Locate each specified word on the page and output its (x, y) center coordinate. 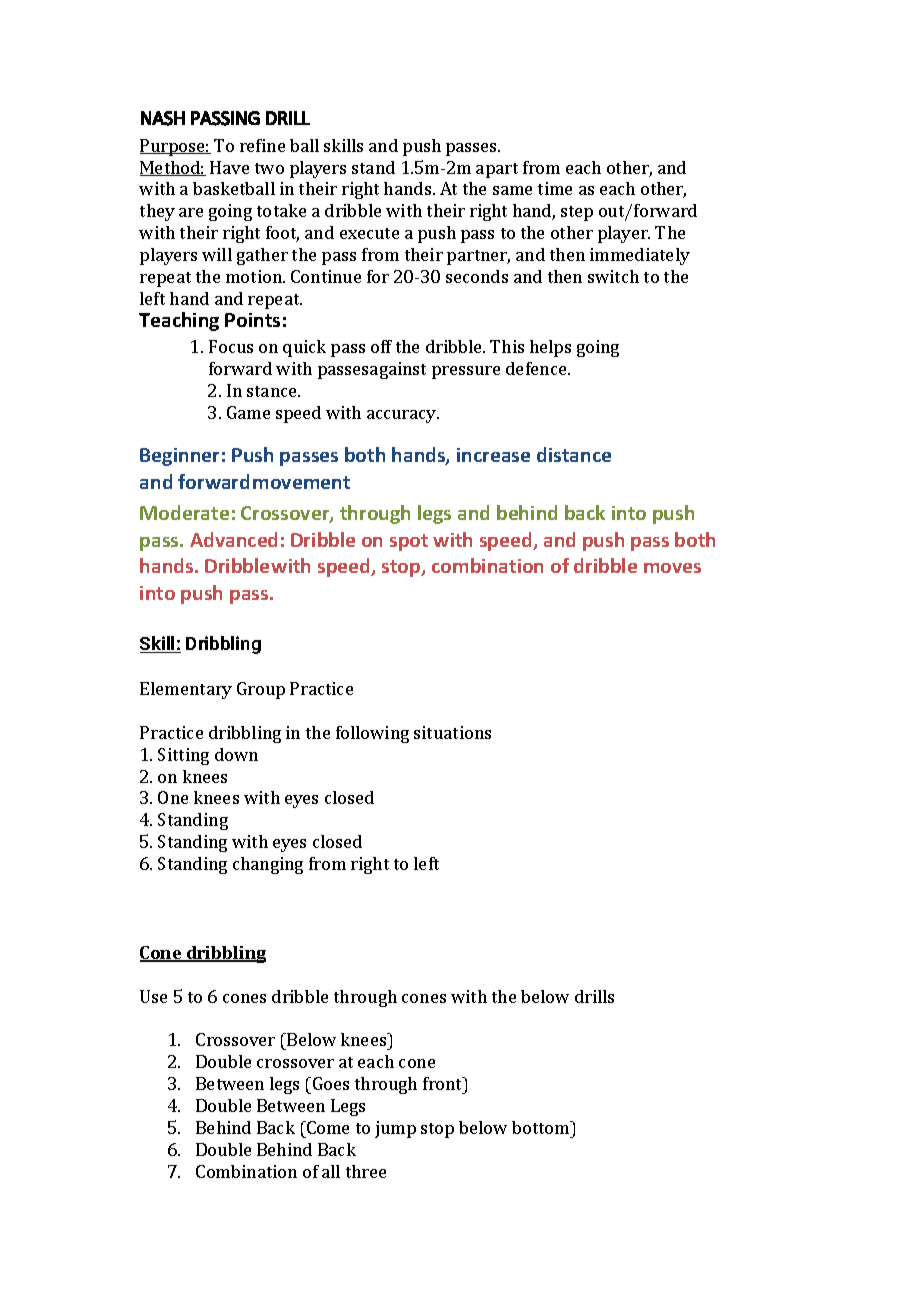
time (555, 188)
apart (497, 170)
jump (395, 1129)
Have (229, 167)
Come (327, 1127)
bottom (542, 1127)
